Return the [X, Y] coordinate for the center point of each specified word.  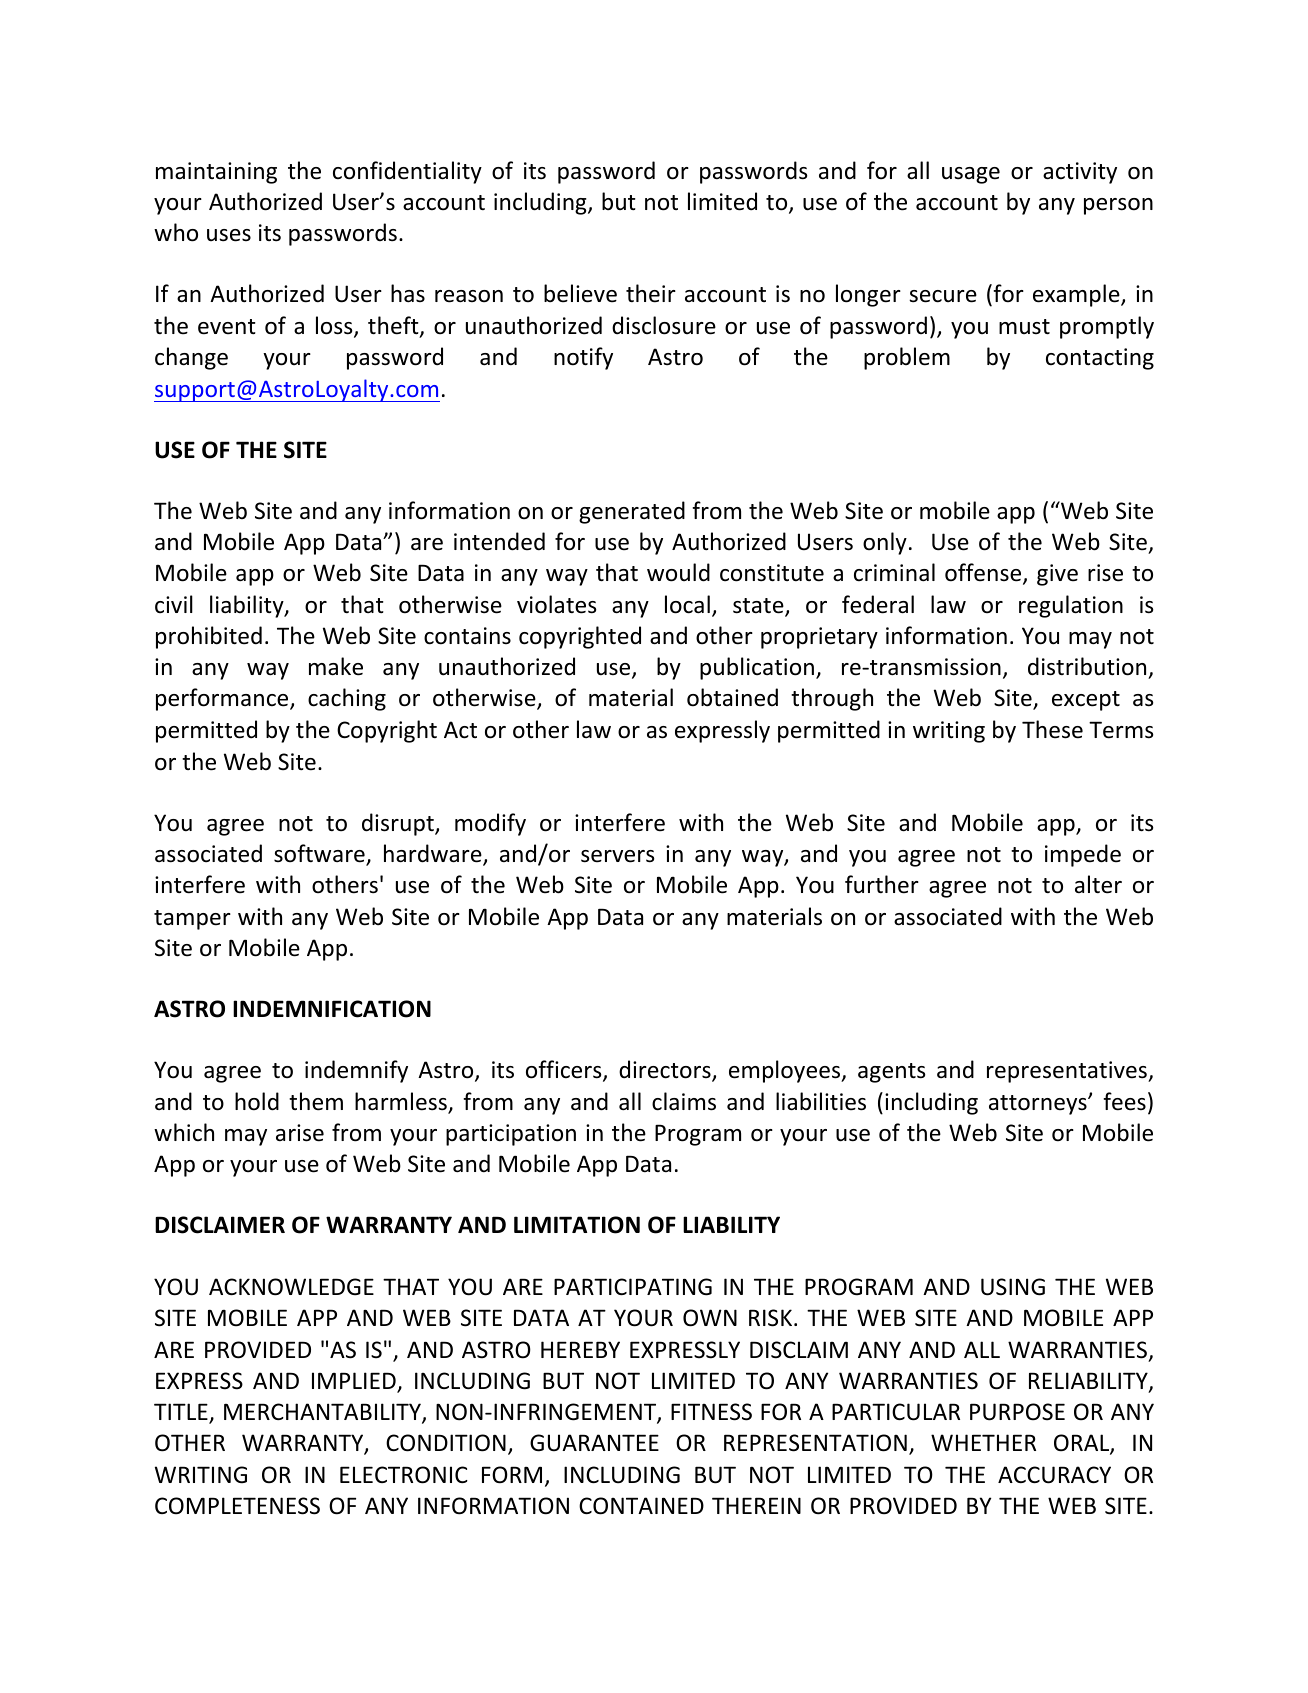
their [651, 293]
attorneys [1039, 1105]
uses [229, 235]
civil [174, 604]
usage [971, 175]
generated [632, 512]
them [316, 1101]
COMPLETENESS [237, 1506]
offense [984, 573]
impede [1083, 855]
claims [684, 1101]
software [320, 854]
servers [617, 856]
